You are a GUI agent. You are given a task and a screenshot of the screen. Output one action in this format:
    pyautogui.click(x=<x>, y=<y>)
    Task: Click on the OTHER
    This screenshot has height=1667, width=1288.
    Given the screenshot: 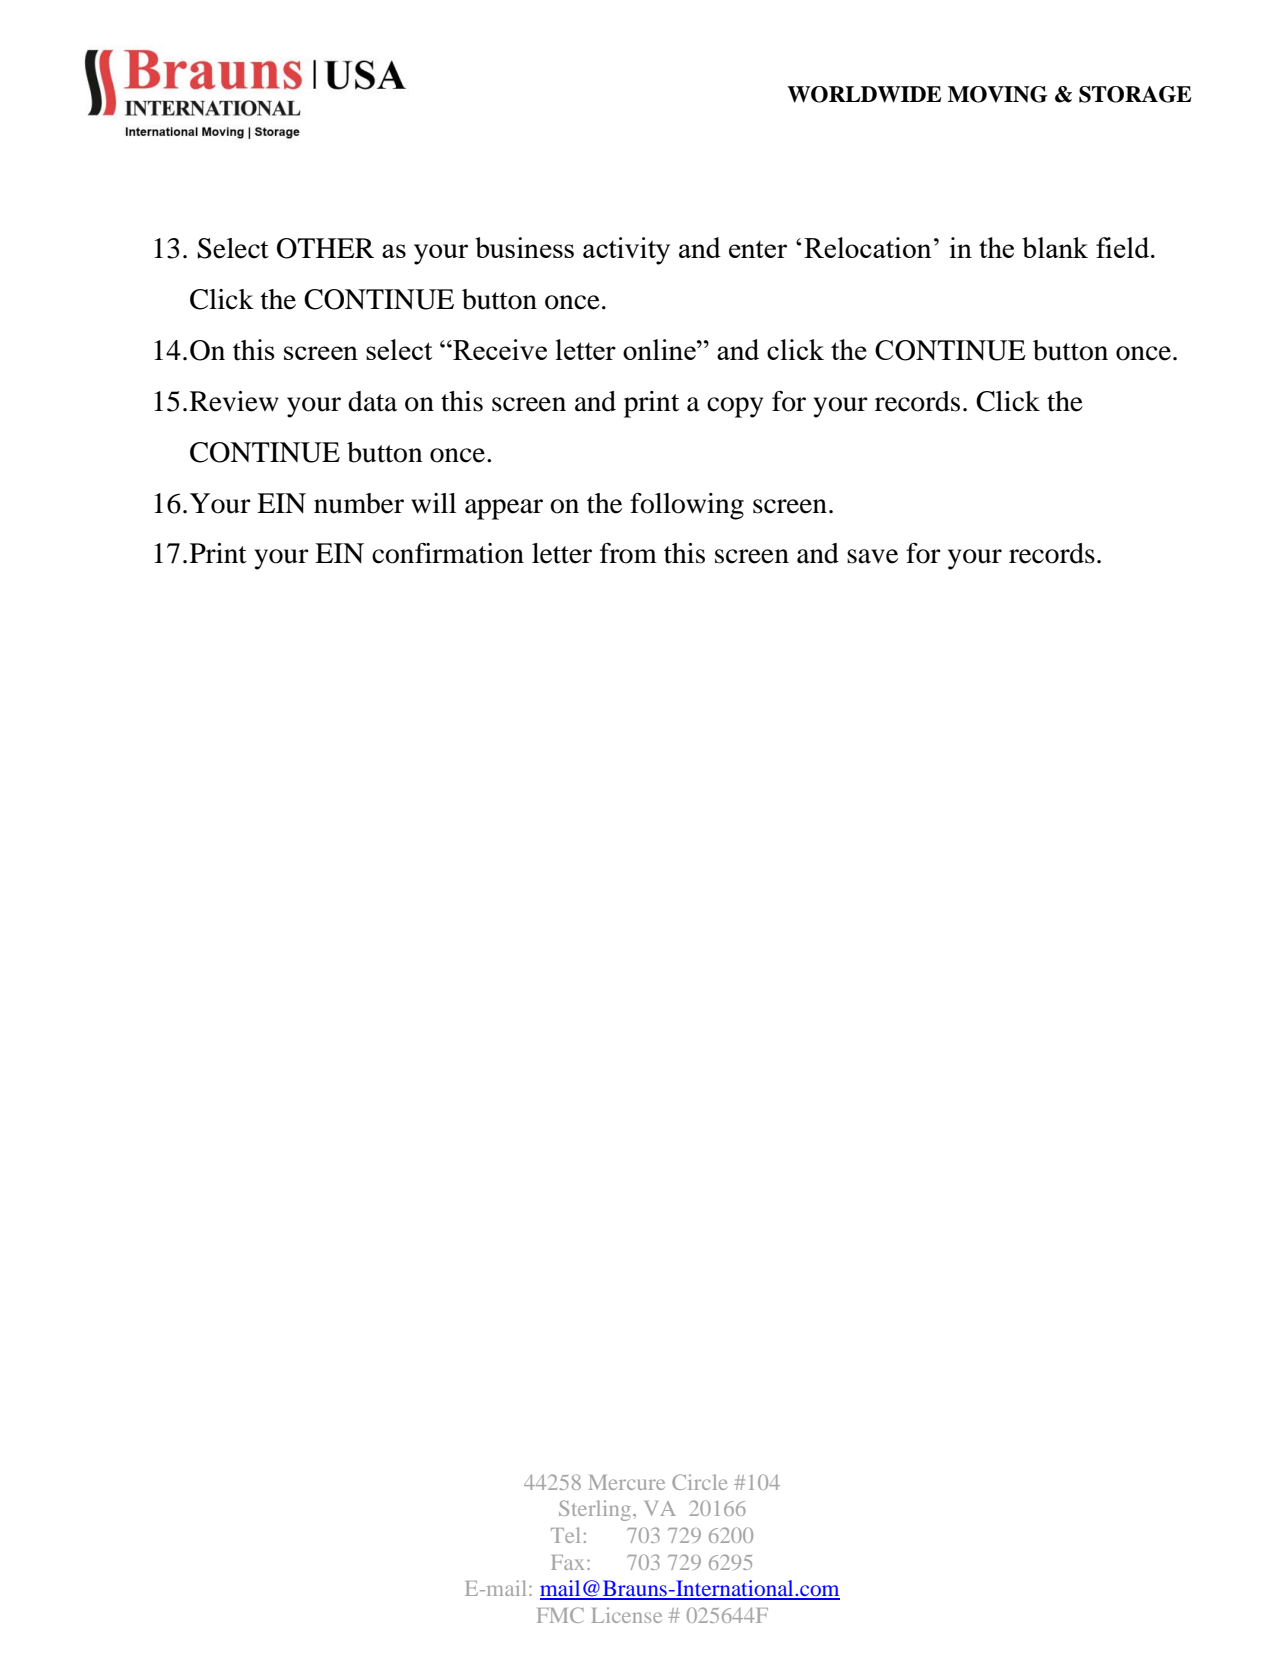 What is the action you would take?
    pyautogui.click(x=325, y=248)
